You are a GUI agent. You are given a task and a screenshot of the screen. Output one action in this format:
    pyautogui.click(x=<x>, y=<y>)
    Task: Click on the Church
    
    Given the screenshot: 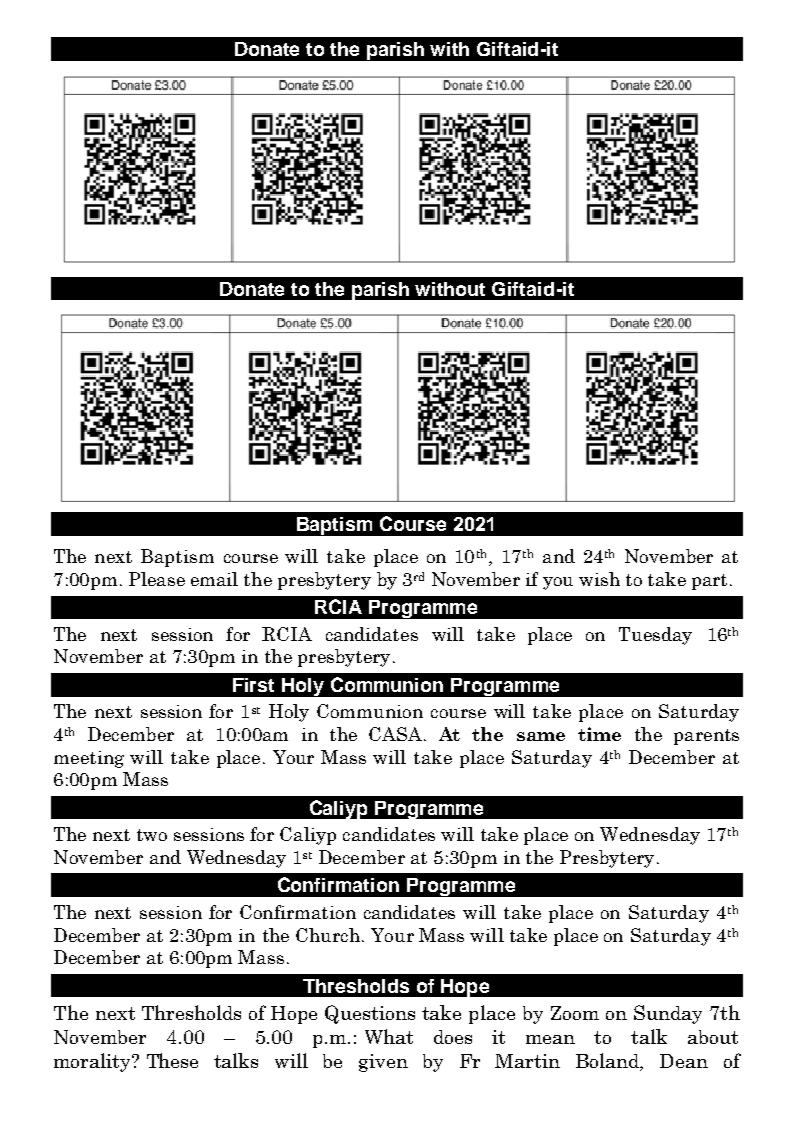 What is the action you would take?
    pyautogui.click(x=328, y=935)
